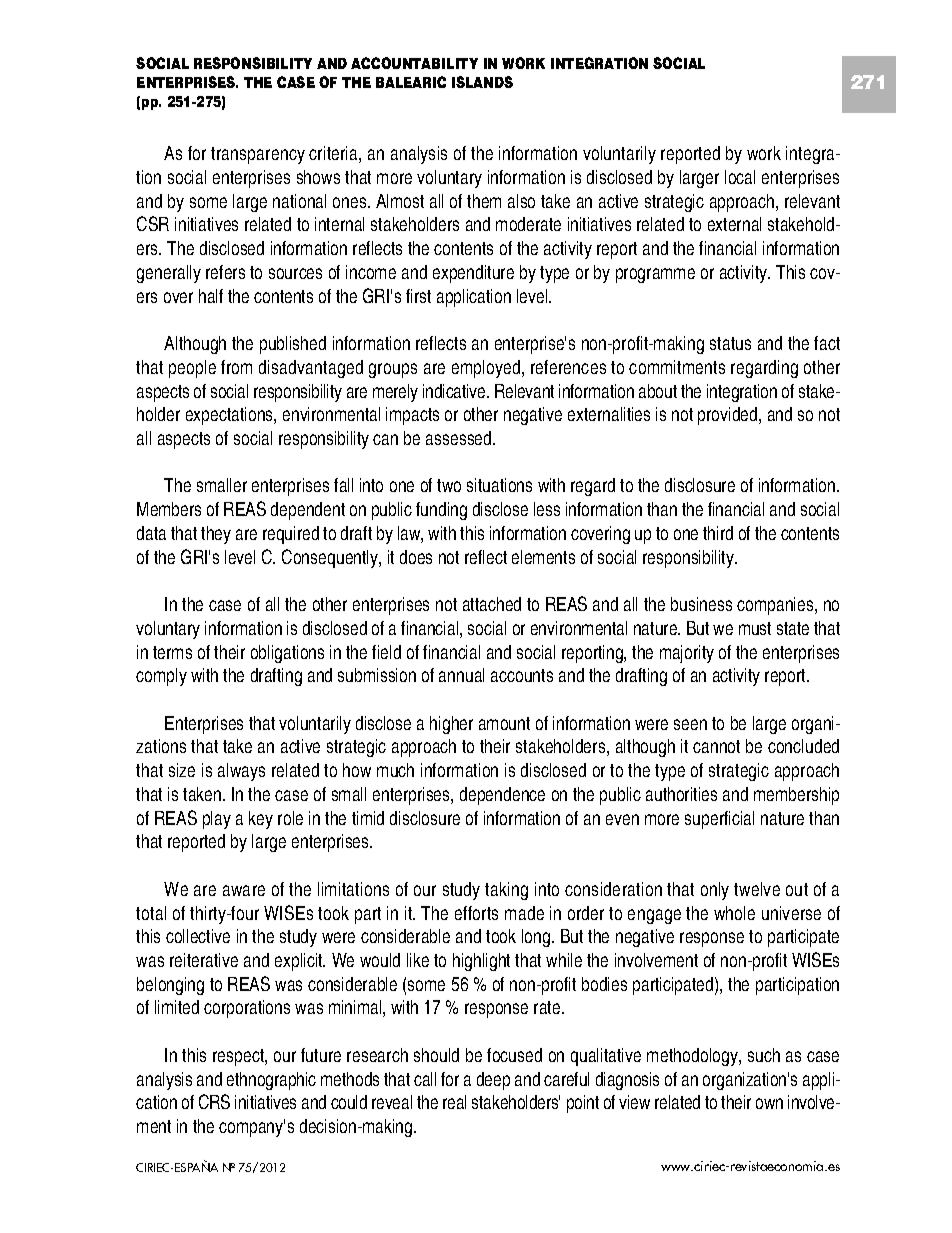 The height and width of the document is (1233, 952). What do you see at coordinates (504, 723) in the document?
I see `amount` at bounding box center [504, 723].
